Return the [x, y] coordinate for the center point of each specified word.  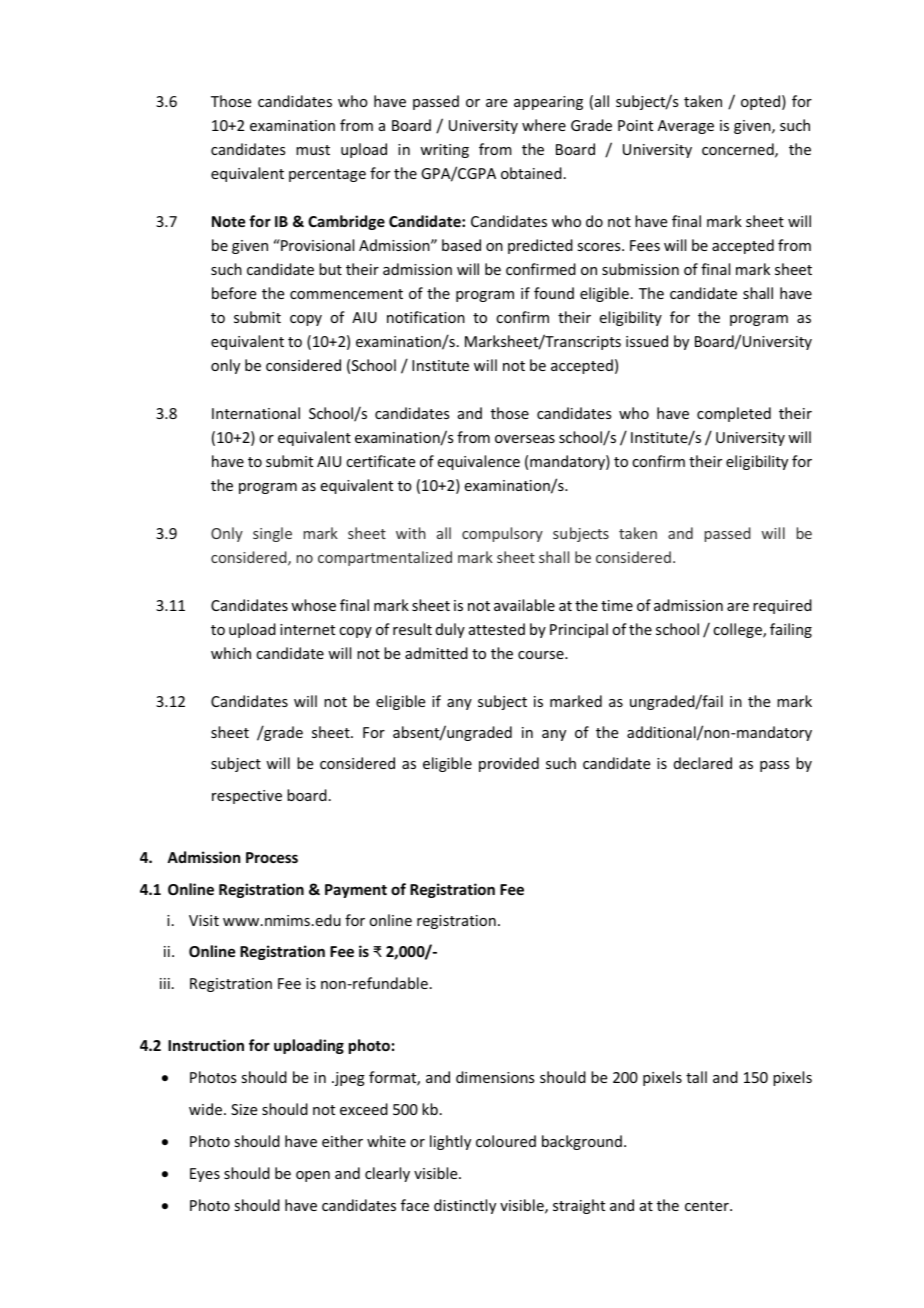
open [313, 1176]
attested [497, 629]
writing [444, 151]
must [313, 150]
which [231, 653]
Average [686, 127]
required [782, 606]
